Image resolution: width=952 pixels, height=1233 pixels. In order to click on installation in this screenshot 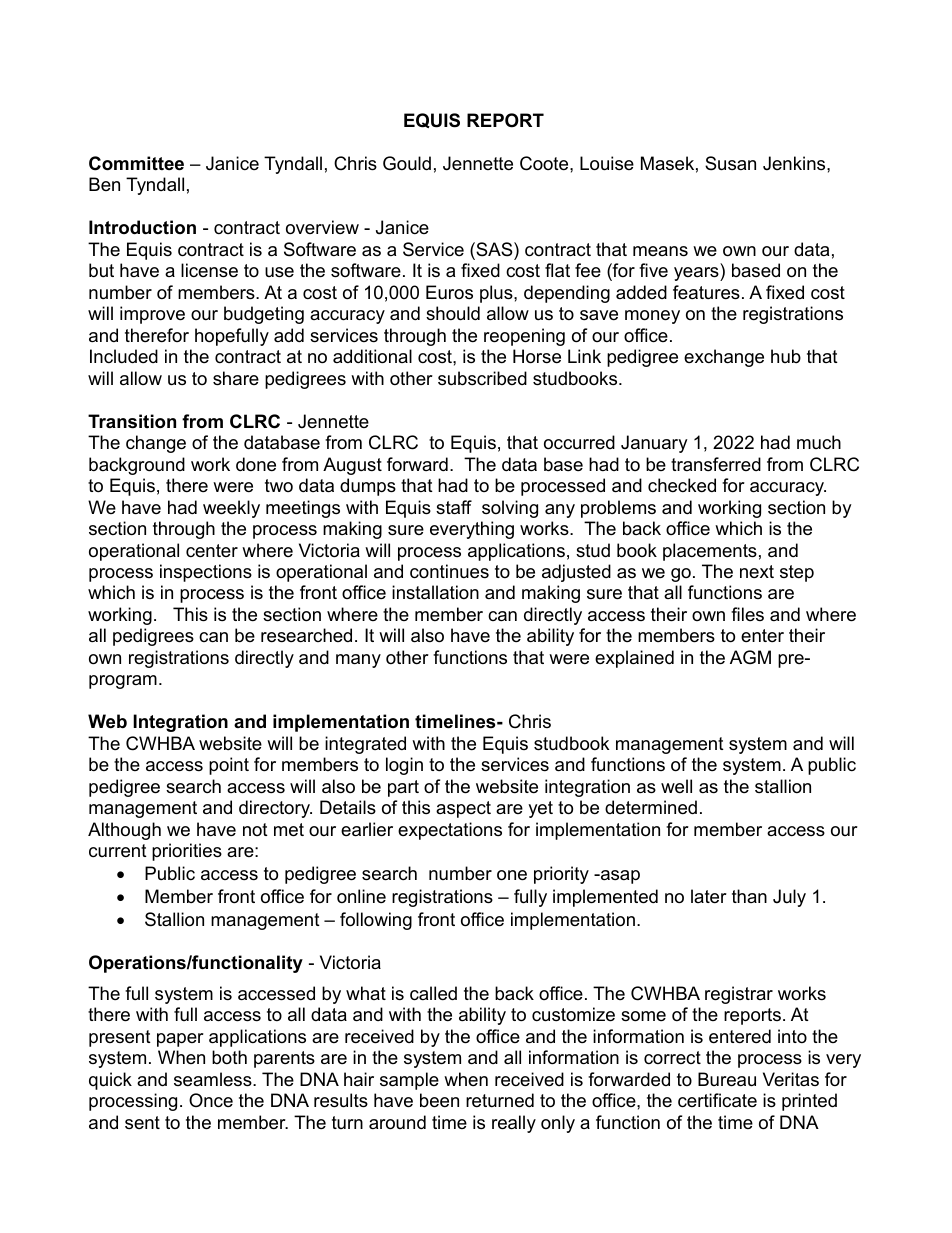, I will do `click(435, 592)`.
